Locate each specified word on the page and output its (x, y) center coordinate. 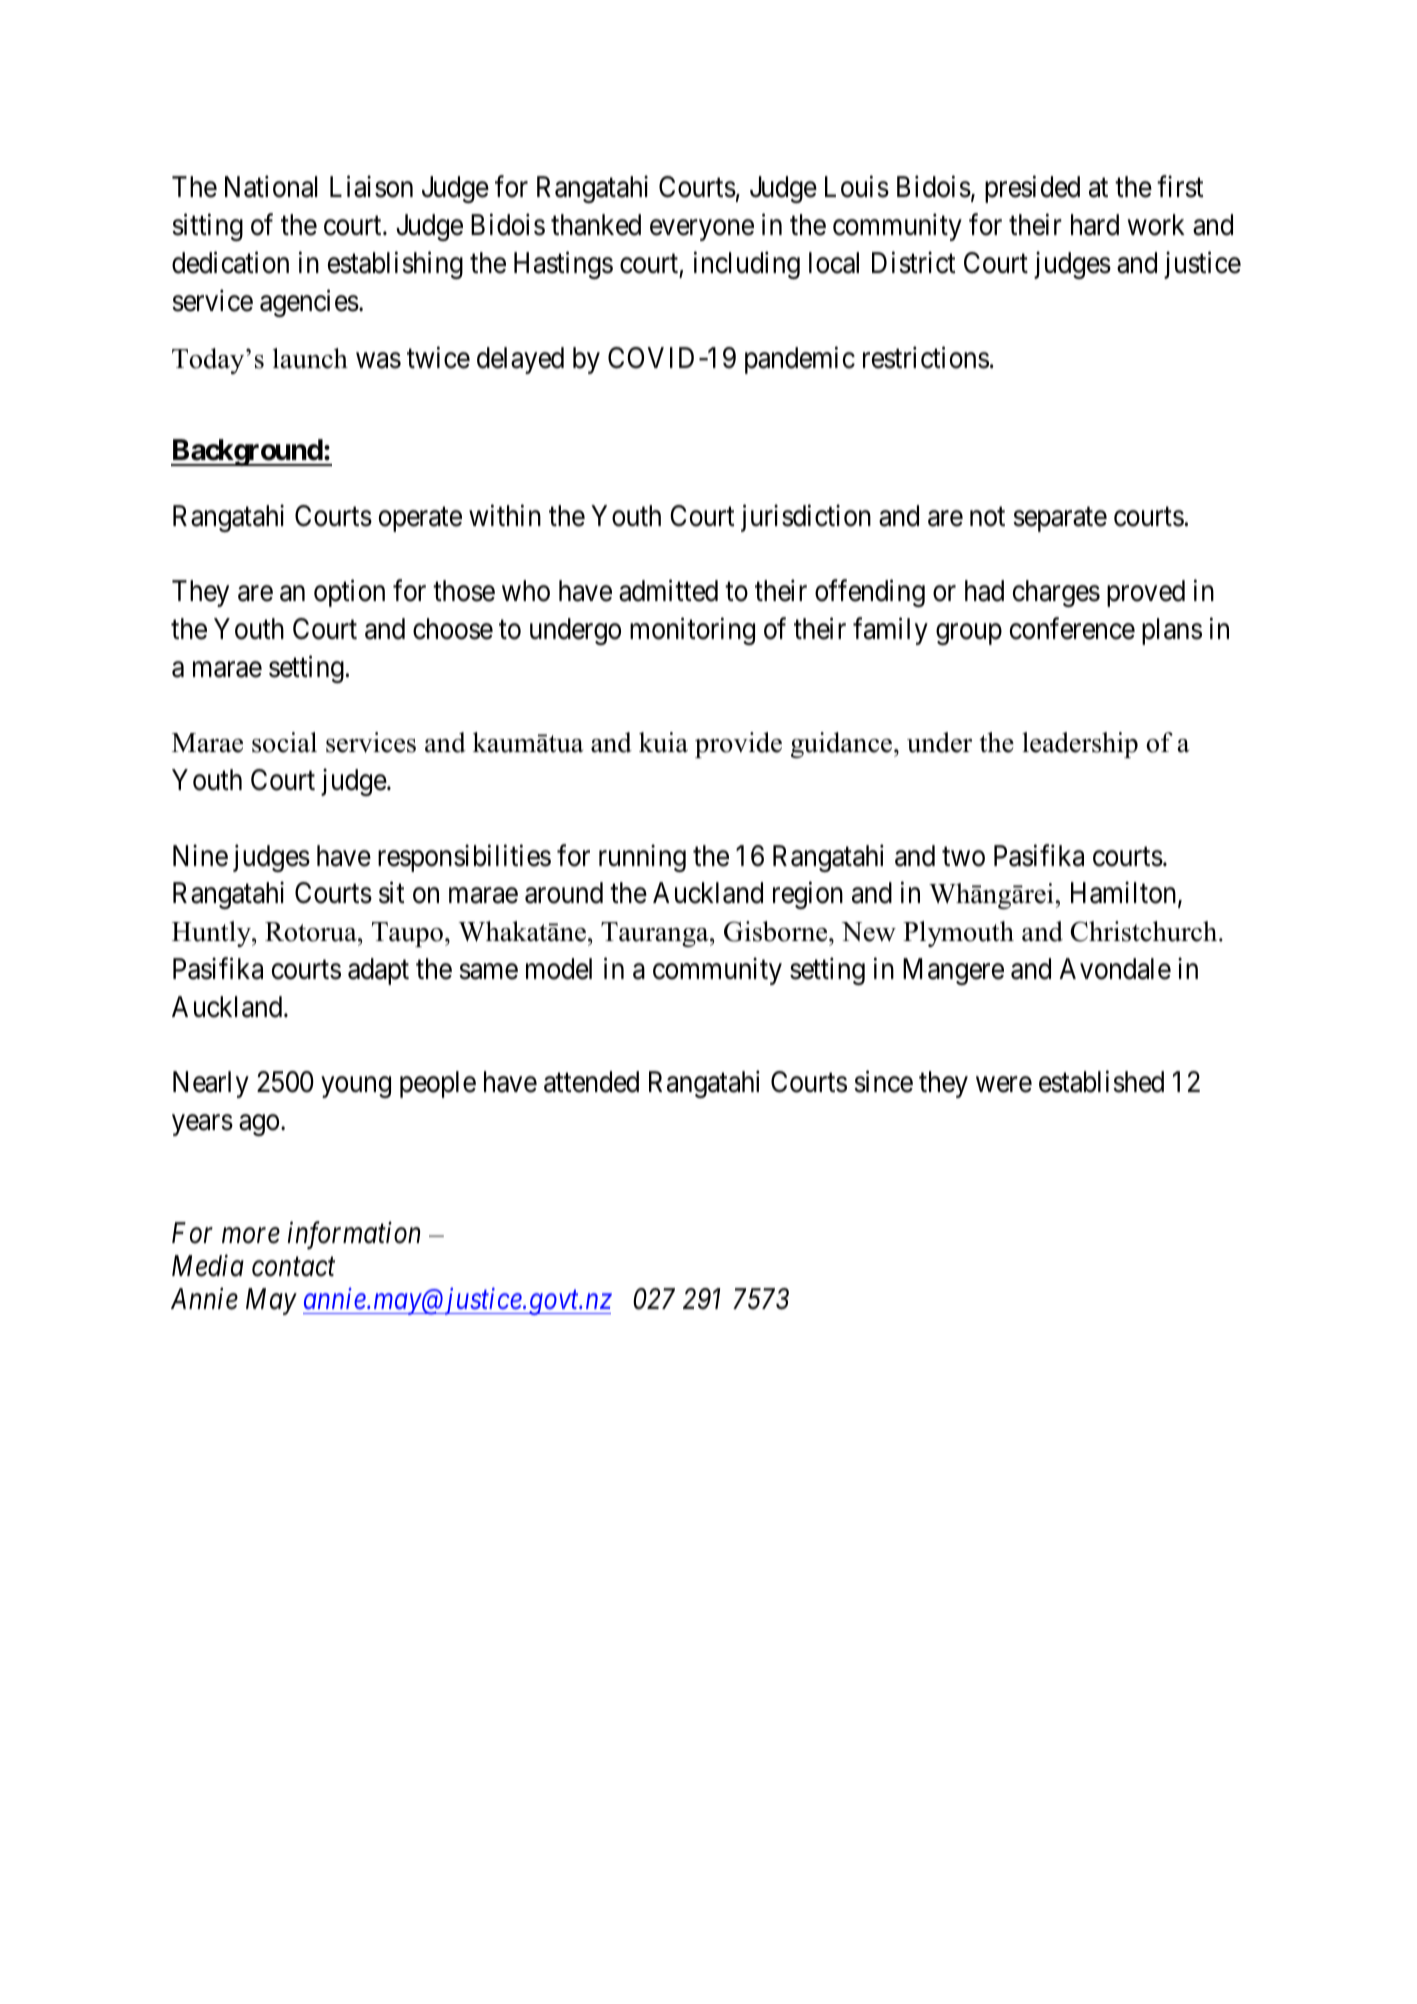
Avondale (1115, 969)
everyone (702, 230)
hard (1095, 225)
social (284, 742)
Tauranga (656, 934)
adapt (378, 971)
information (354, 1236)
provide (738, 745)
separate (1060, 519)
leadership (1080, 745)
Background (247, 452)
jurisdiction (806, 518)
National (271, 187)
